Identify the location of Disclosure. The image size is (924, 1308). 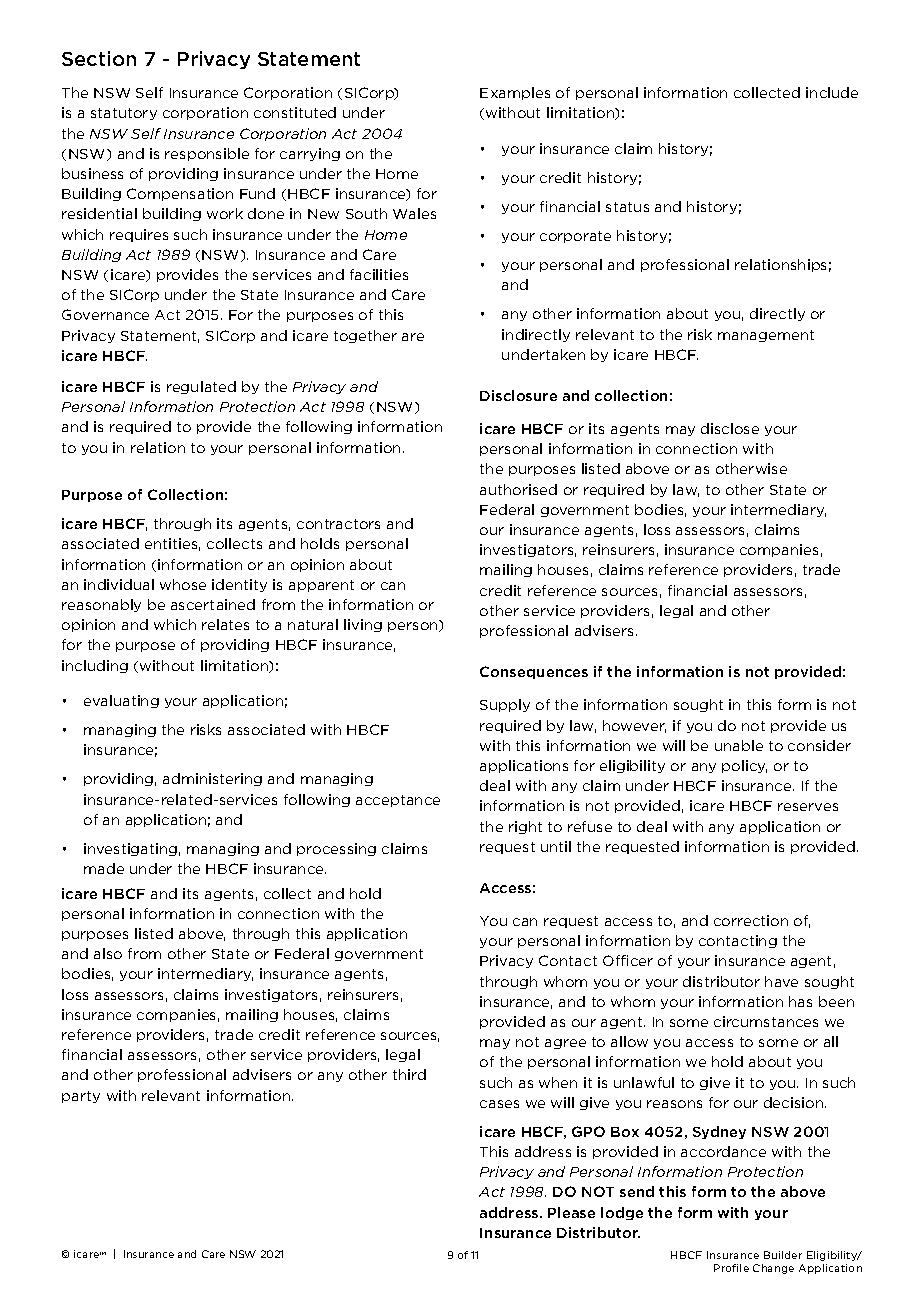
(518, 395).
